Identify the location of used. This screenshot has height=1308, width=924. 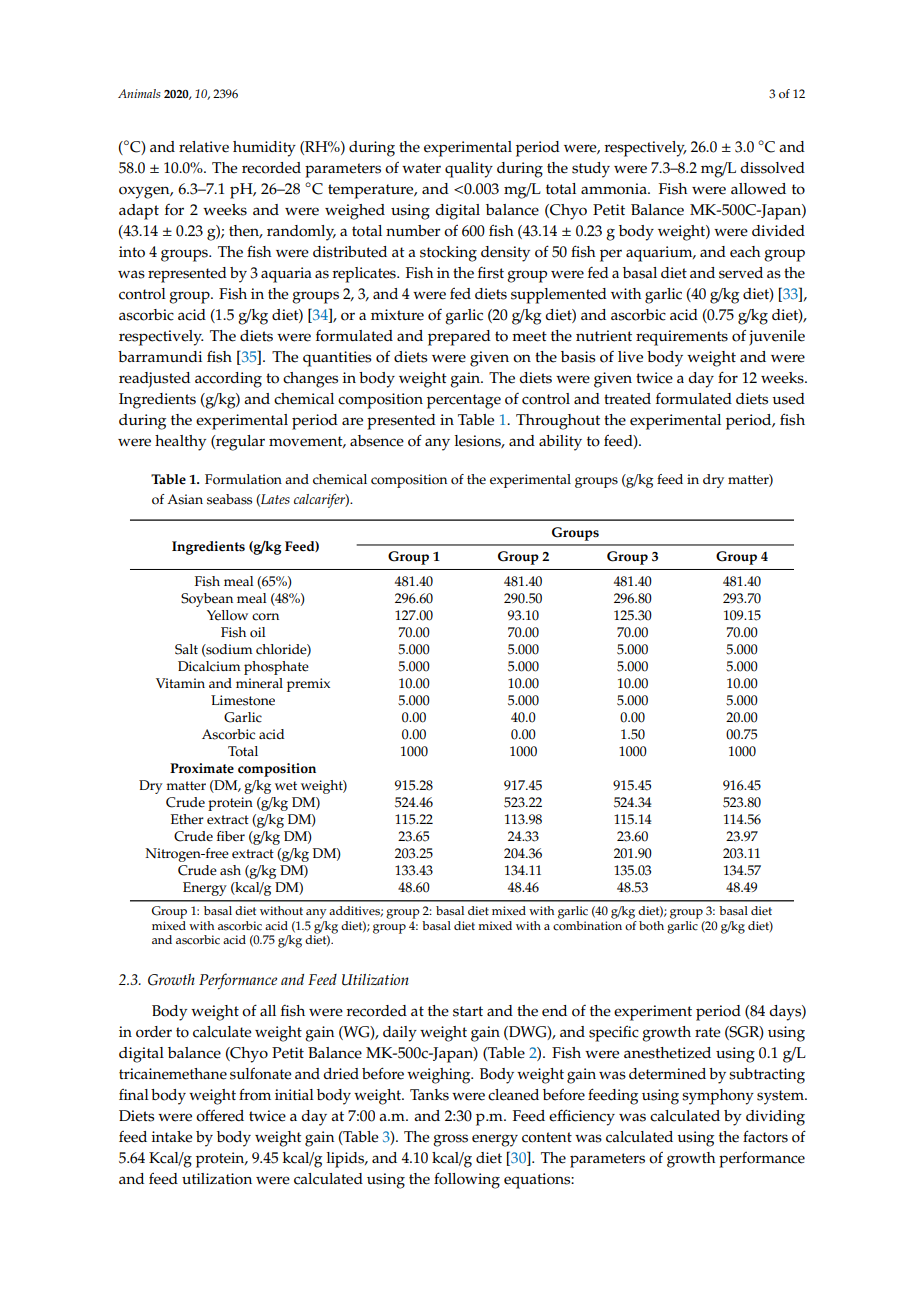
(788, 399).
